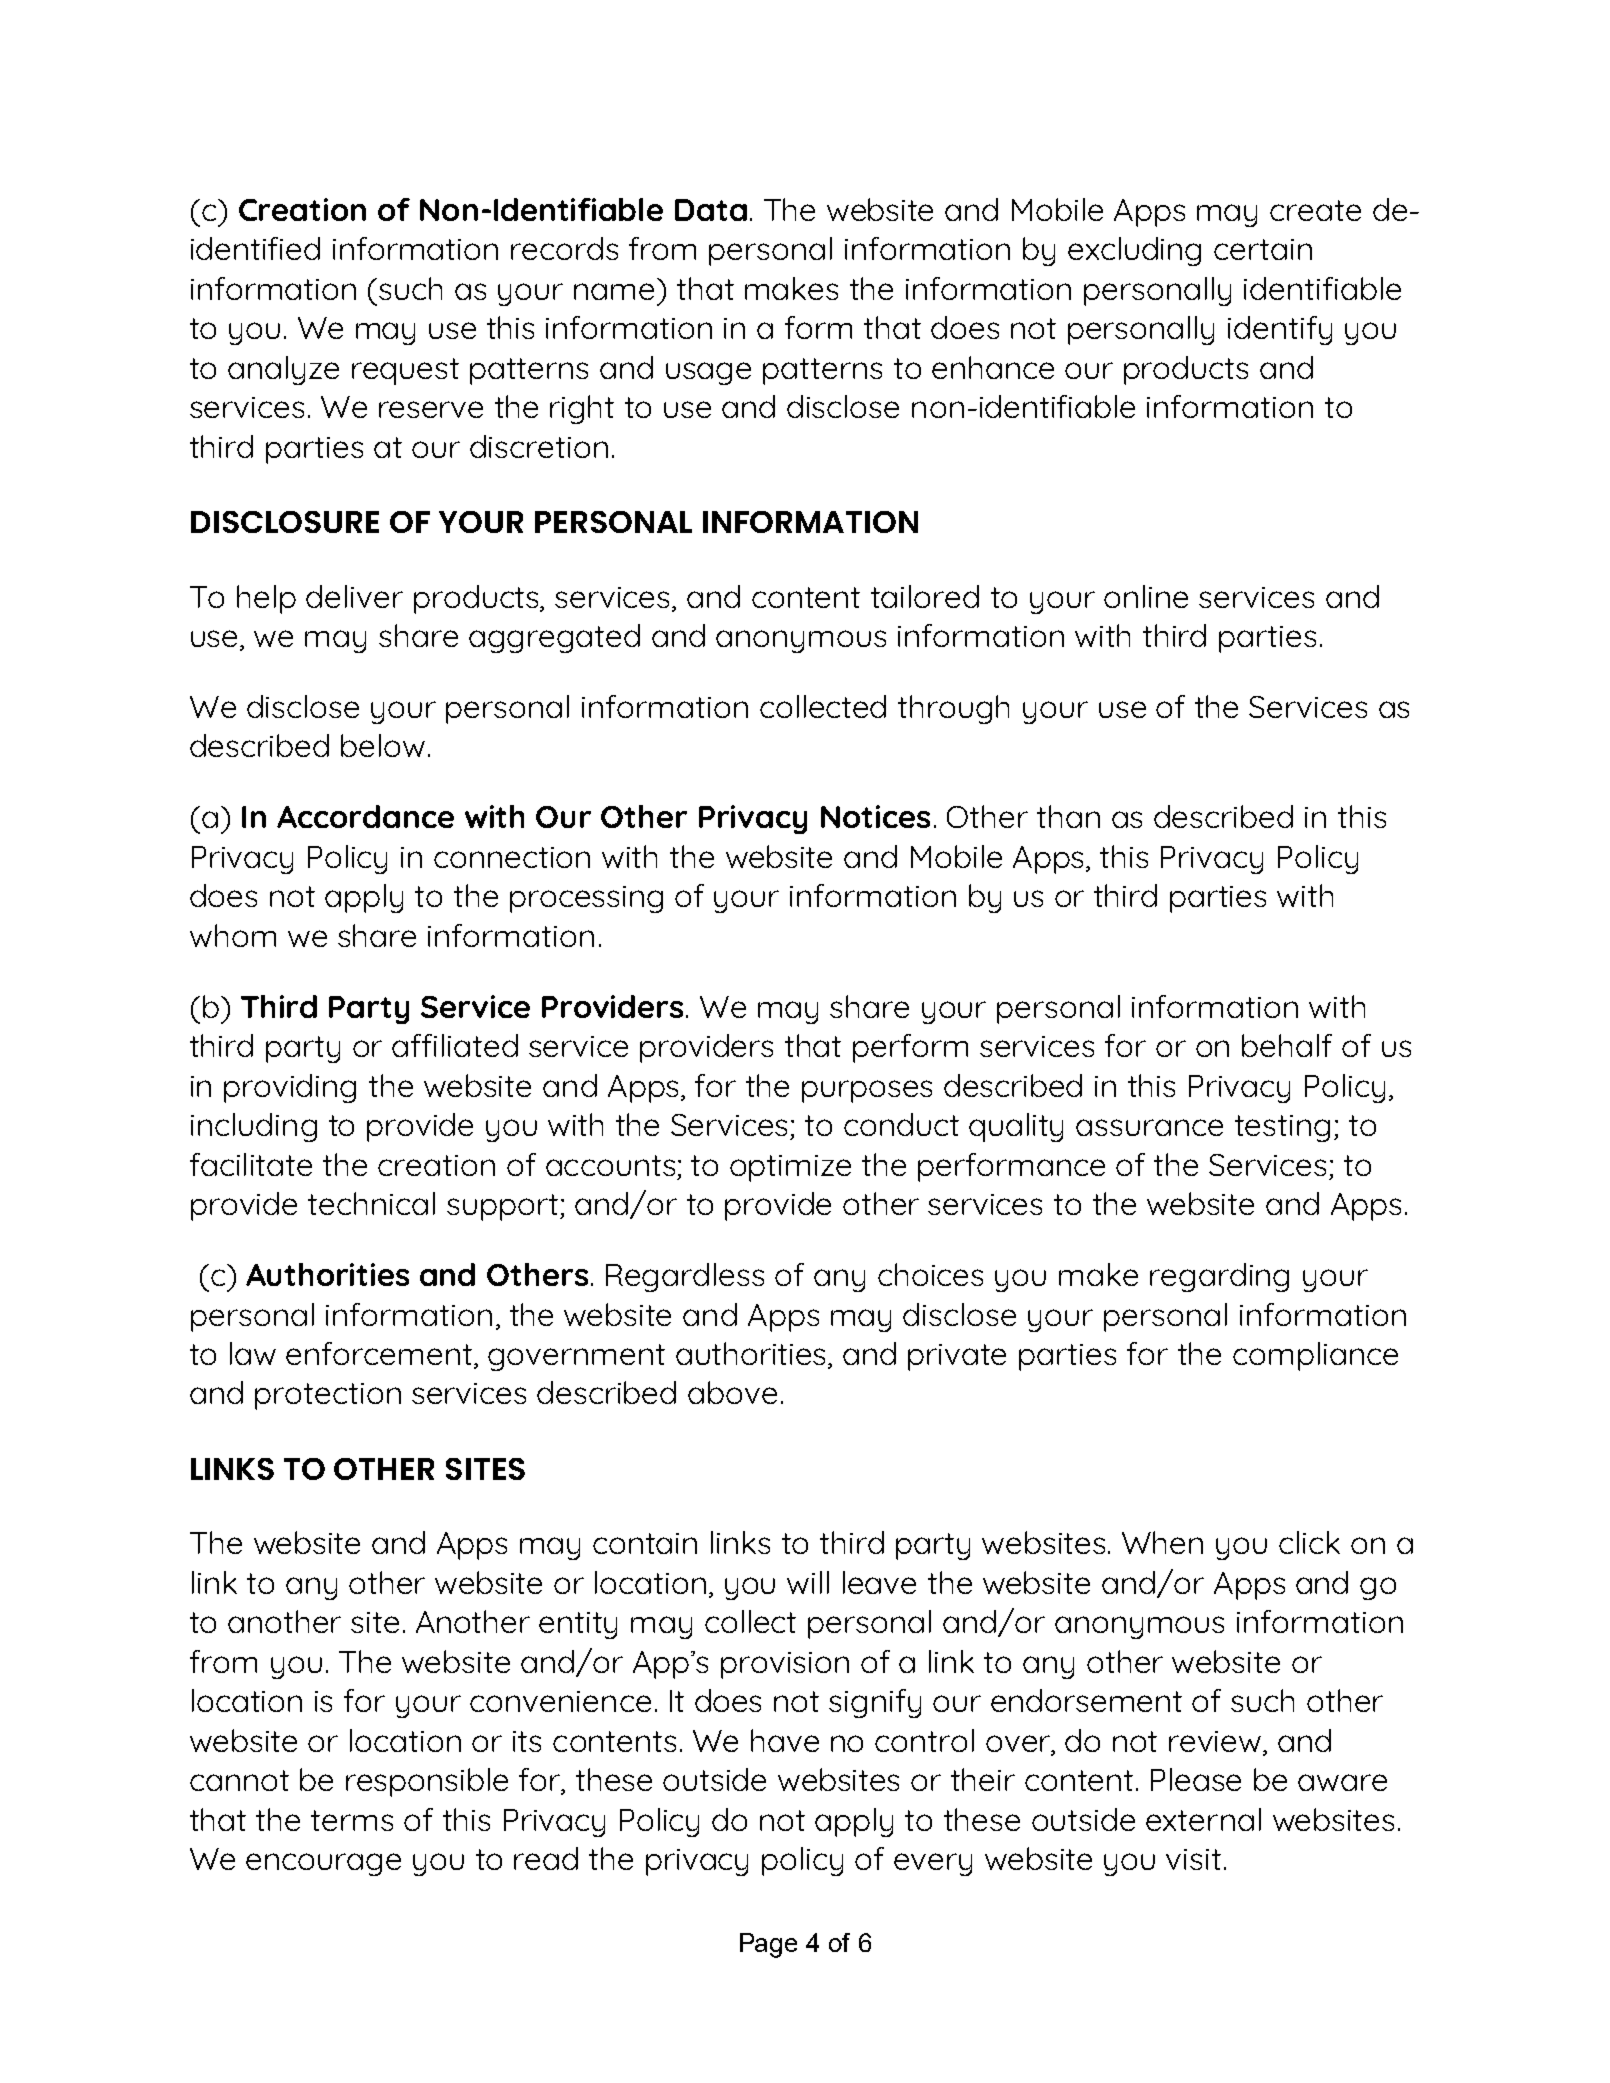 The height and width of the document is (2083, 1610). Describe the element at coordinates (290, 1088) in the document. I see `providing` at that location.
